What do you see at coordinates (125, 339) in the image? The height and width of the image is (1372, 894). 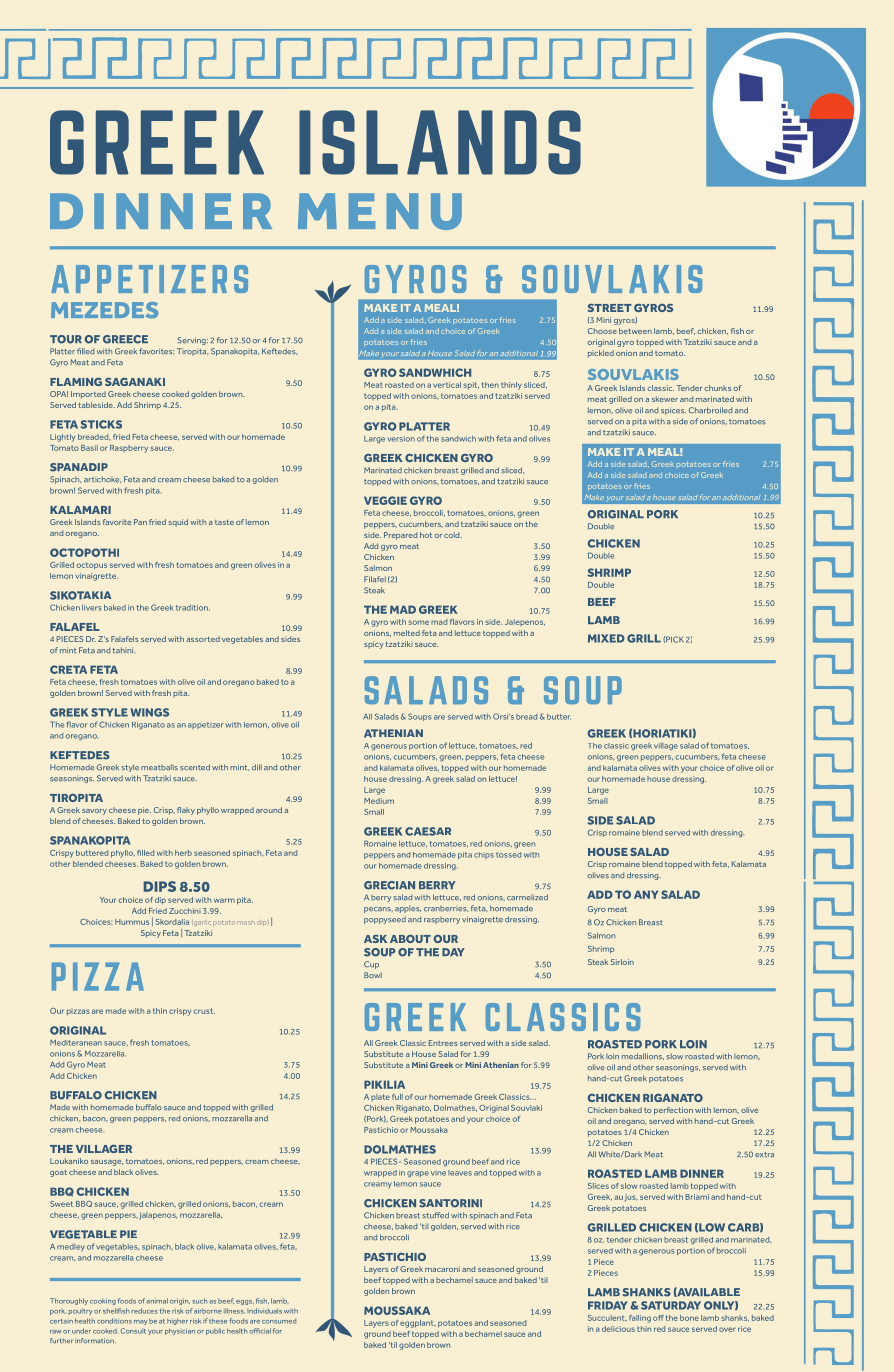 I see `GREECE` at bounding box center [125, 339].
